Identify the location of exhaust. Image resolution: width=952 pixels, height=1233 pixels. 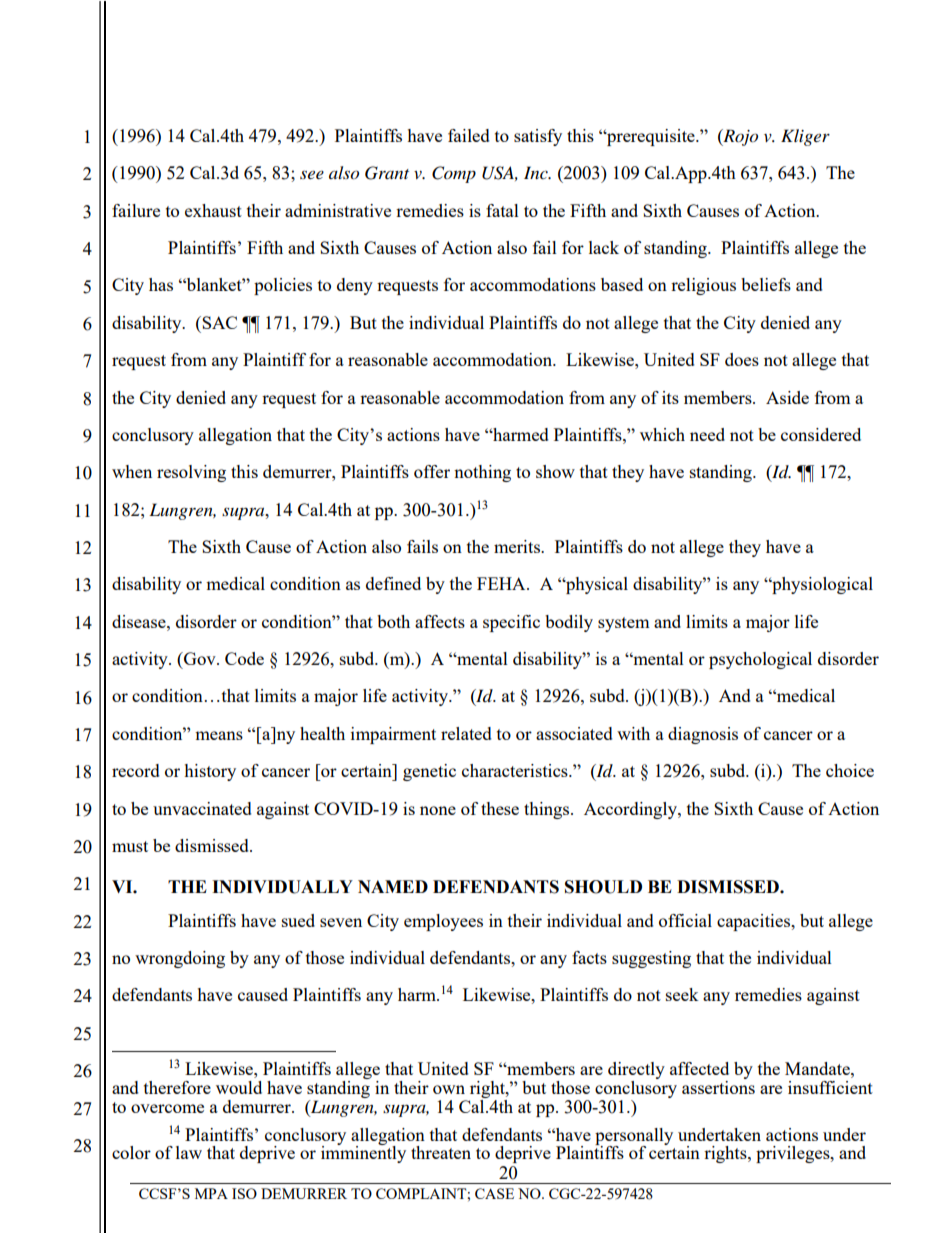
(213, 210).
